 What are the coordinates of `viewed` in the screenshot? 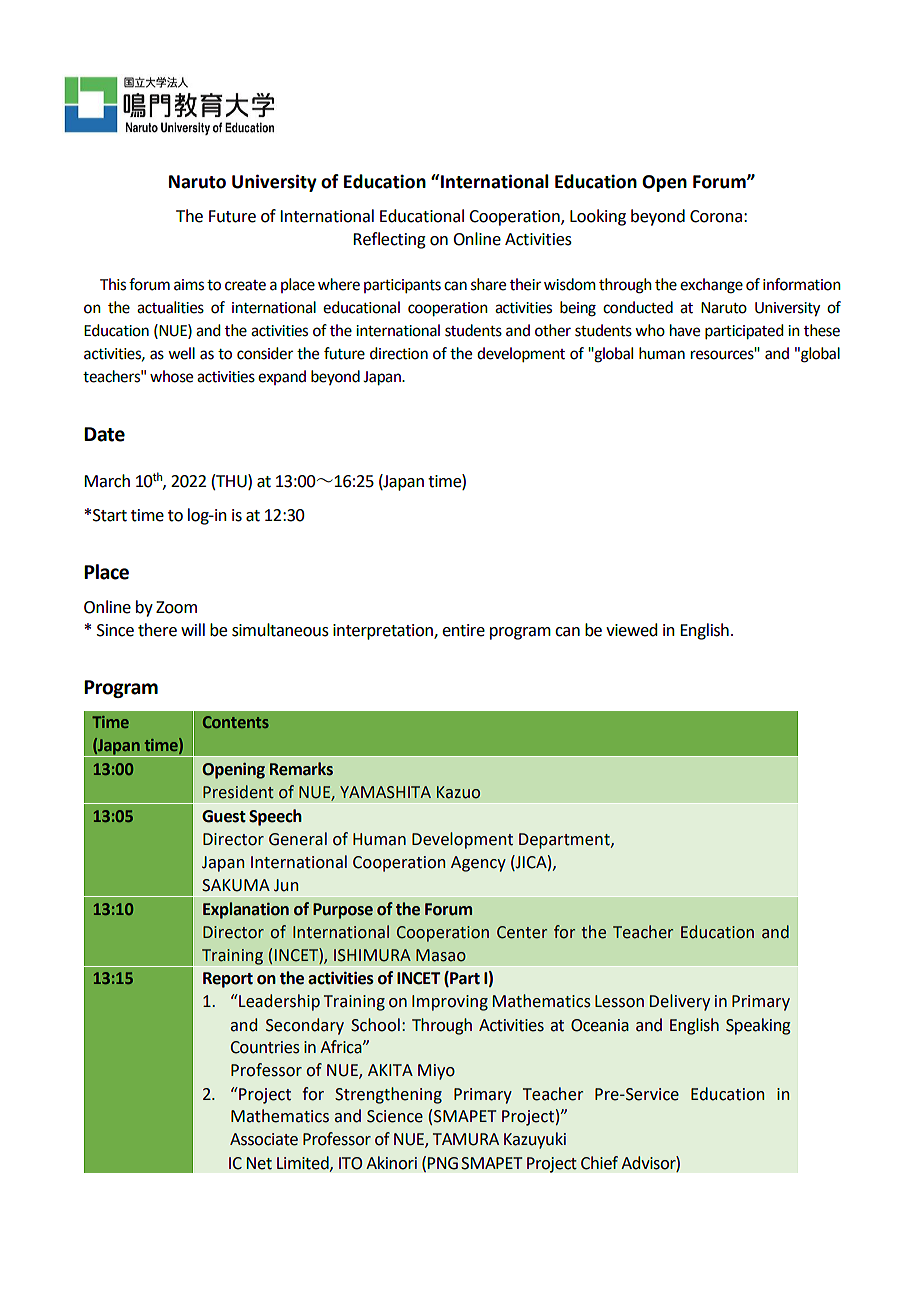 It's located at (631, 630).
